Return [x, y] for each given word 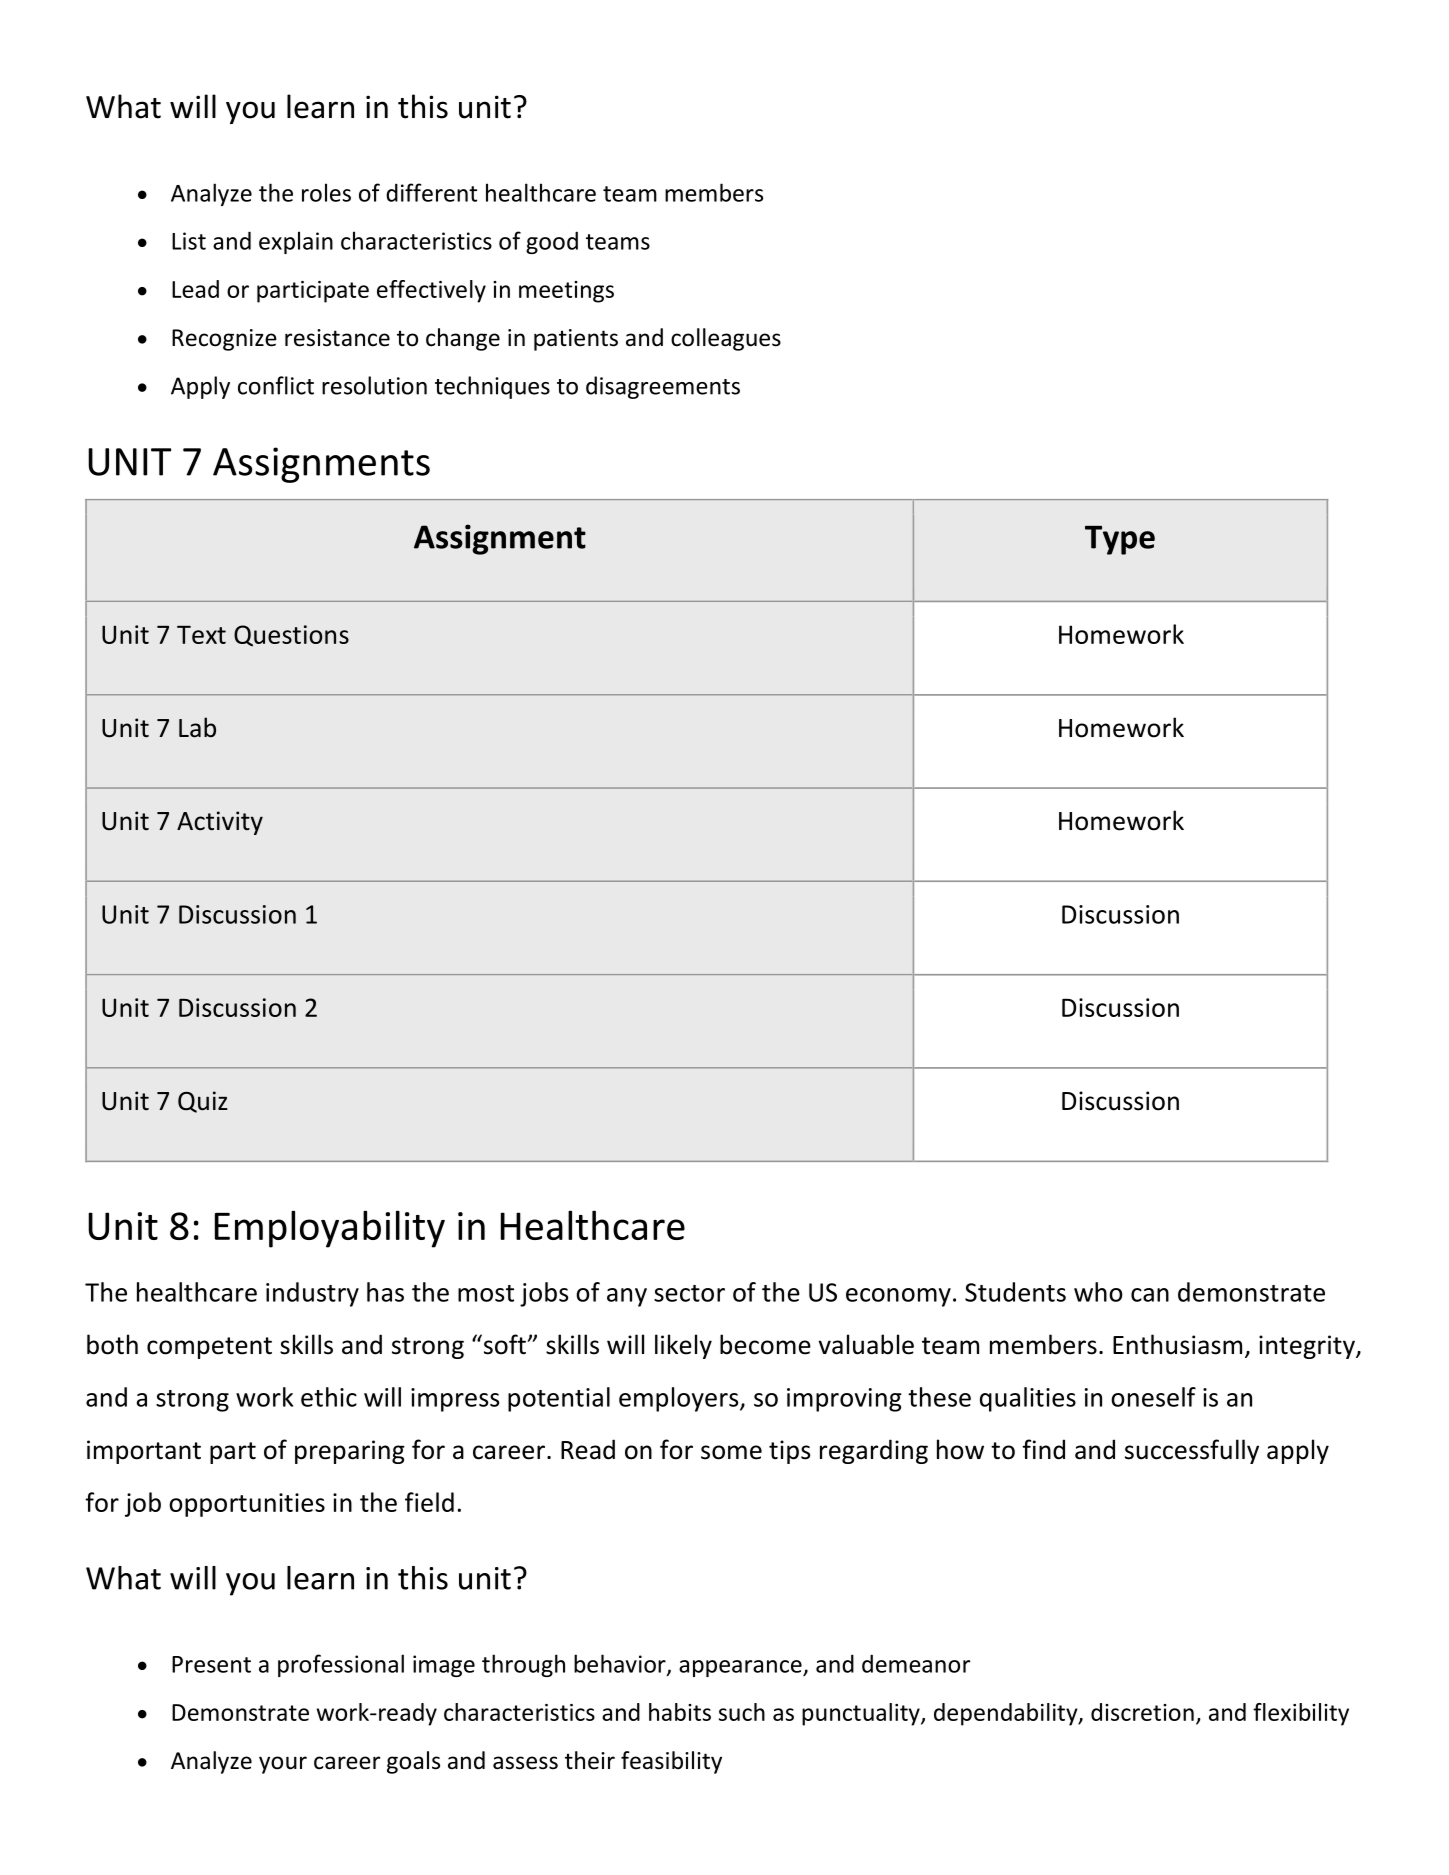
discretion [1142, 1712]
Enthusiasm [1177, 1344]
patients [576, 340]
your [283, 1765]
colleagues [726, 339]
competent [209, 1348]
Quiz [203, 1102]
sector [689, 1293]
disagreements [663, 387]
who [1098, 1292]
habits [680, 1712]
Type [1120, 540]
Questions [291, 636]
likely [683, 1346]
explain [296, 242]
